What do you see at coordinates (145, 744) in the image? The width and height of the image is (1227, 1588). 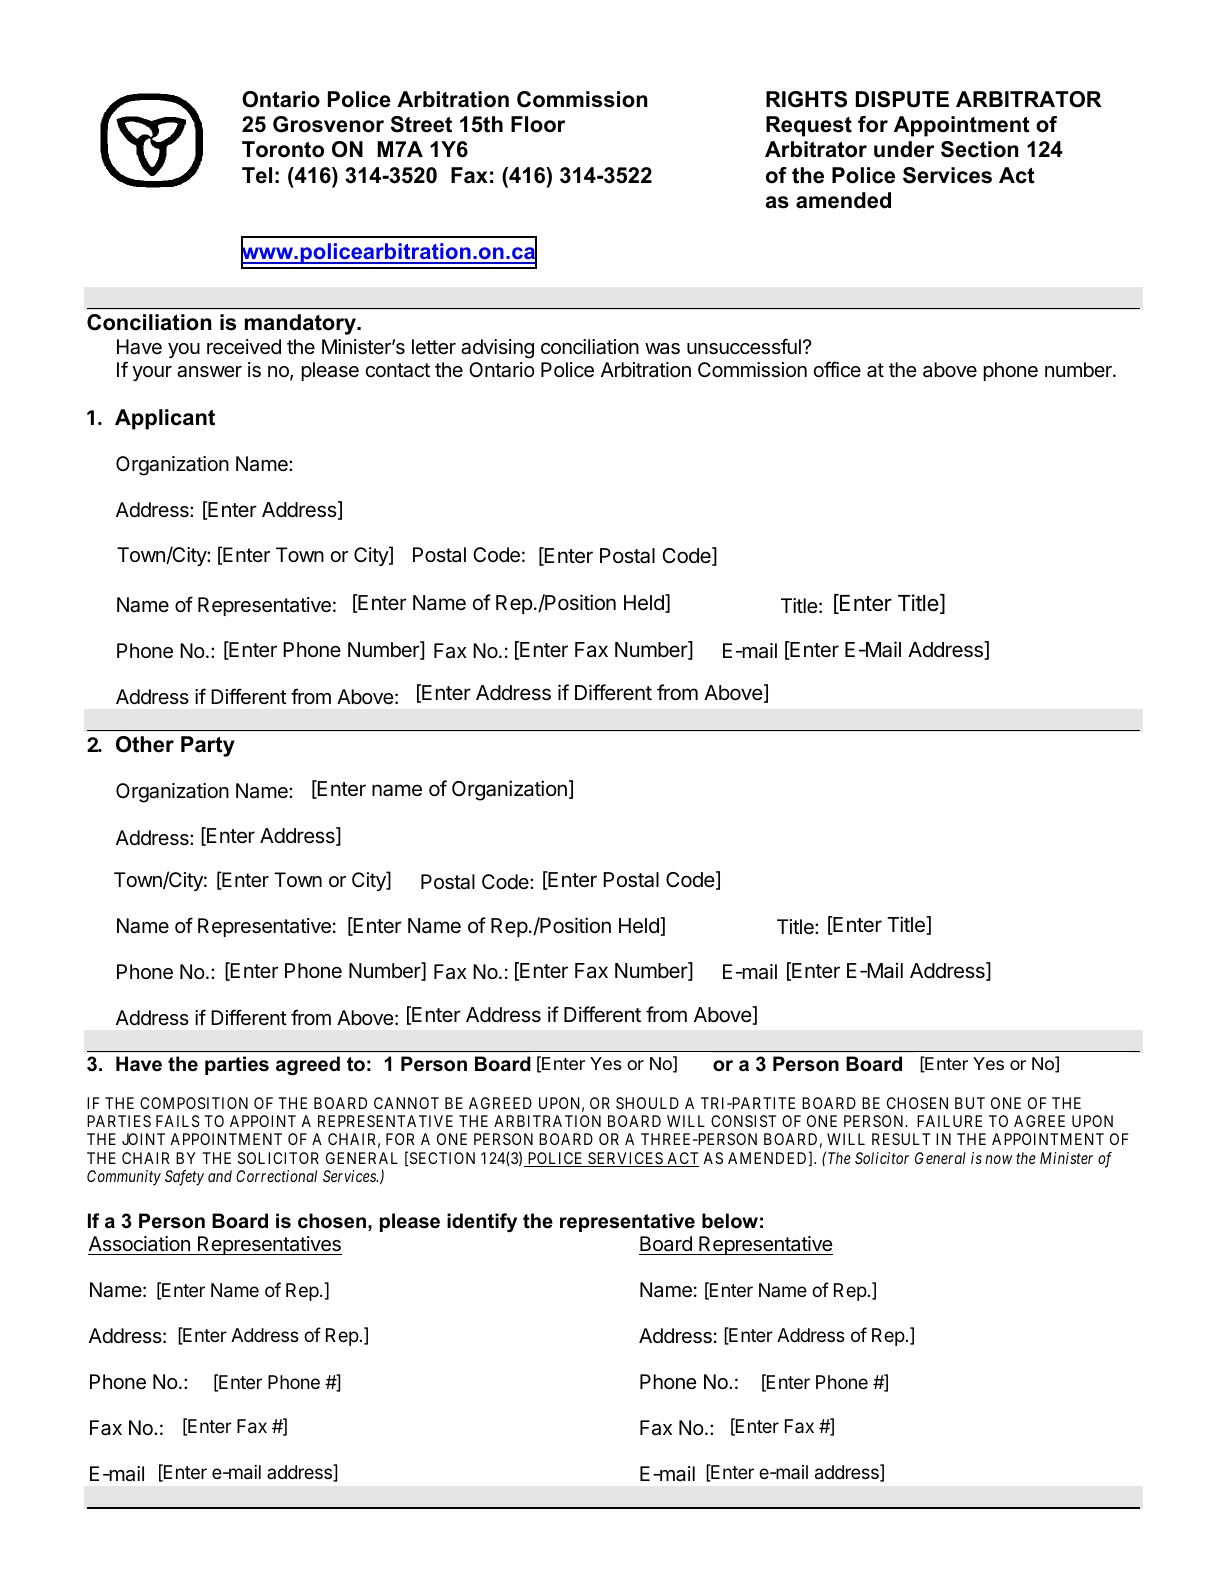 I see `Other` at bounding box center [145, 744].
